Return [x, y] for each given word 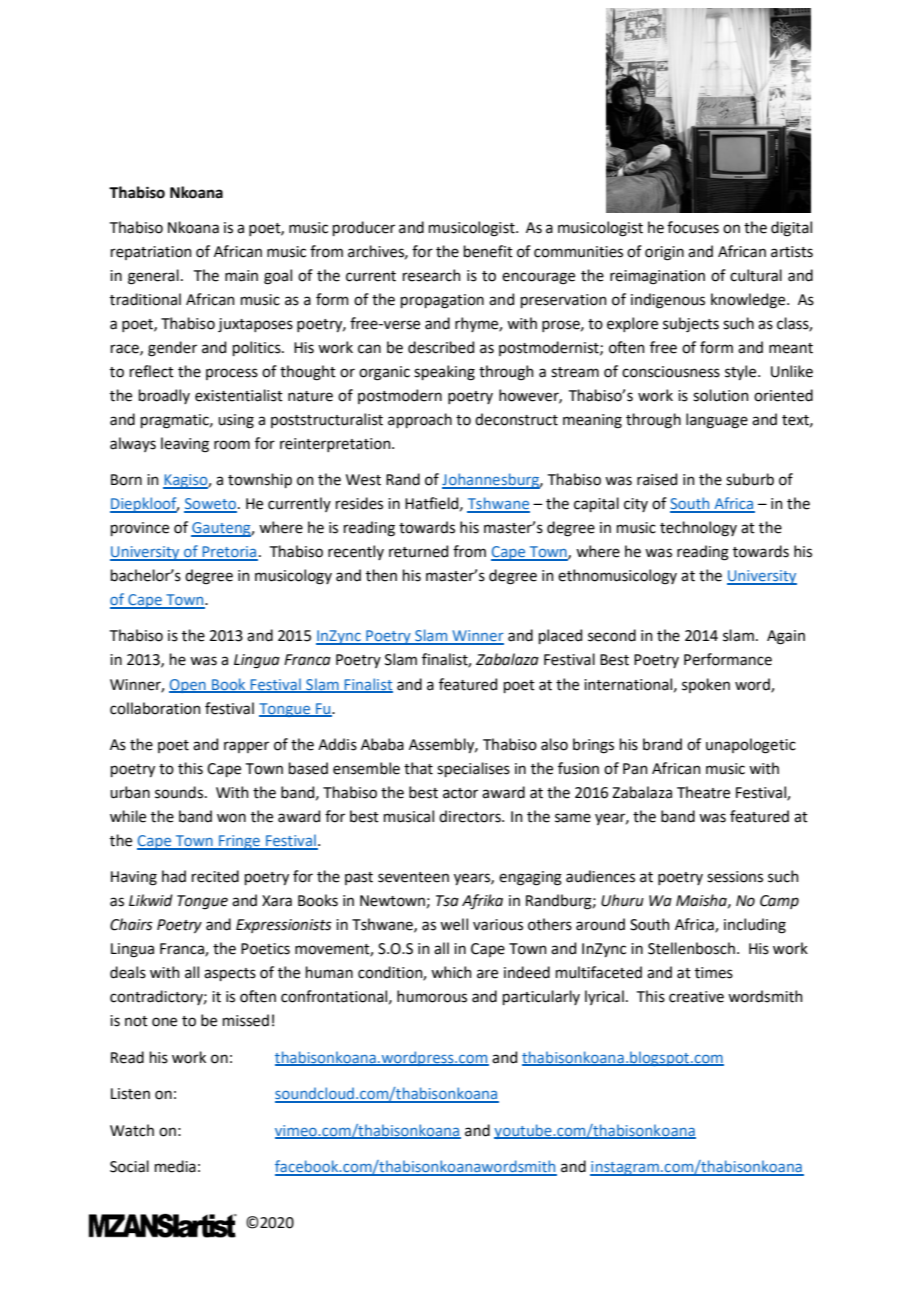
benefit [488, 251]
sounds [180, 792]
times [714, 973]
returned [418, 551]
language [717, 421]
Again [786, 637]
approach [420, 420]
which [451, 972]
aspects [230, 974]
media [175, 1166]
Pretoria [229, 553]
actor [460, 793]
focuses [693, 227]
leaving [185, 445]
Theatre [703, 792]
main [241, 276]
